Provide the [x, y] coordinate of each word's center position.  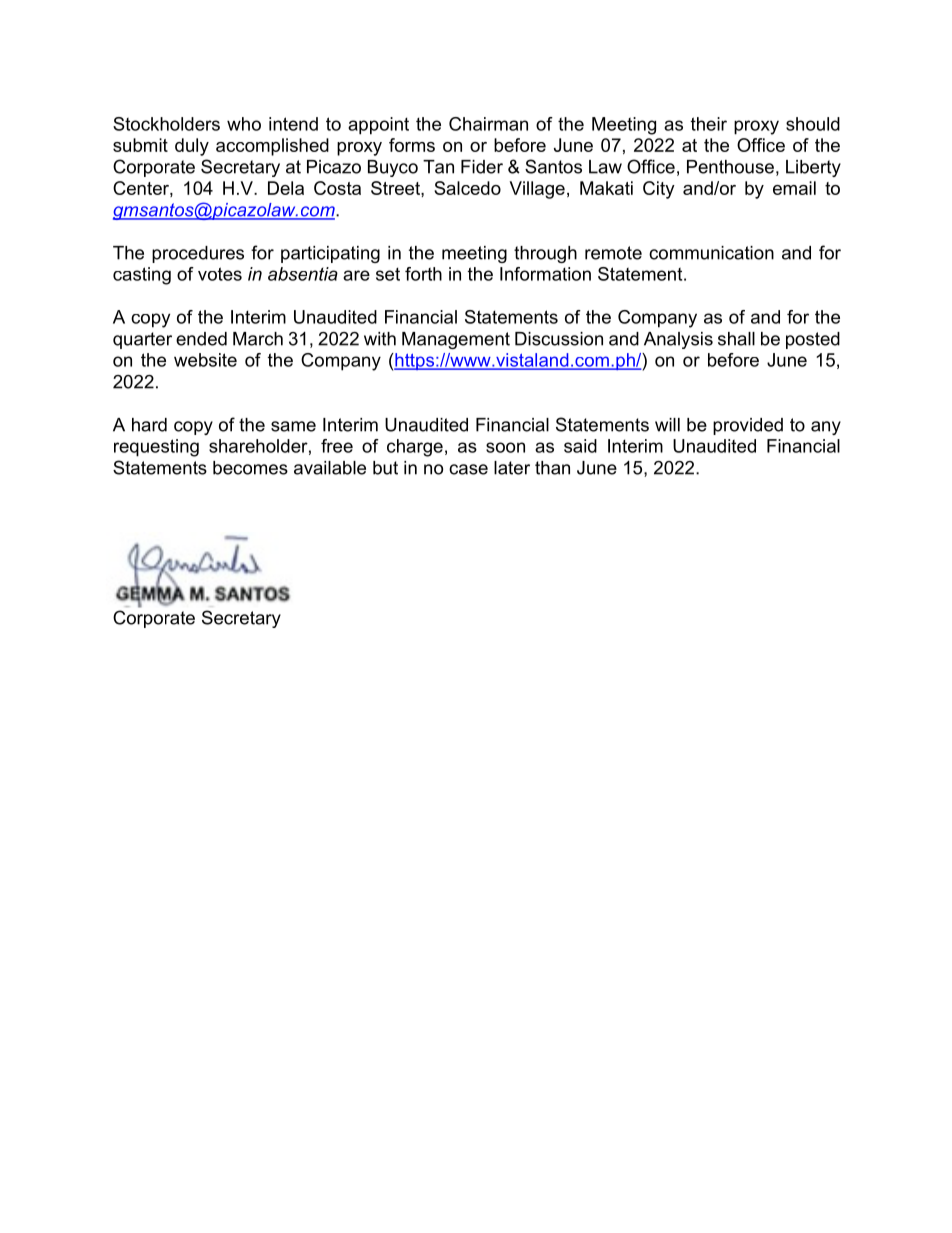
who [244, 124]
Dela [286, 188]
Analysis [678, 340]
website [205, 360]
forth [423, 274]
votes [220, 274]
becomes [250, 468]
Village [537, 190]
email [794, 188]
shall [736, 339]
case [468, 469]
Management [456, 340]
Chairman [488, 124]
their [709, 124]
